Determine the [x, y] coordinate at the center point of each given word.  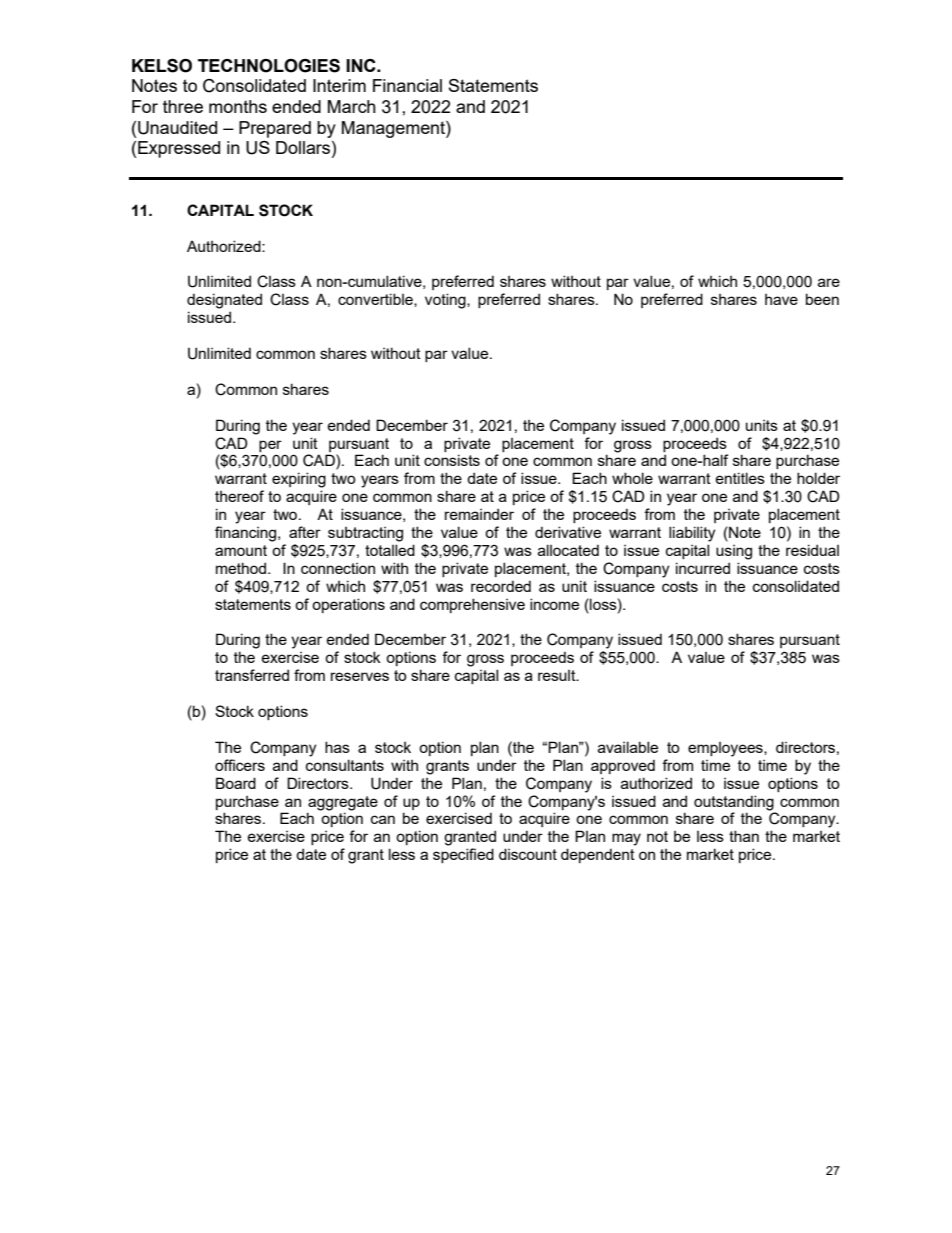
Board [236, 783]
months [238, 106]
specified [463, 855]
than [744, 836]
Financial [407, 85]
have [781, 299]
